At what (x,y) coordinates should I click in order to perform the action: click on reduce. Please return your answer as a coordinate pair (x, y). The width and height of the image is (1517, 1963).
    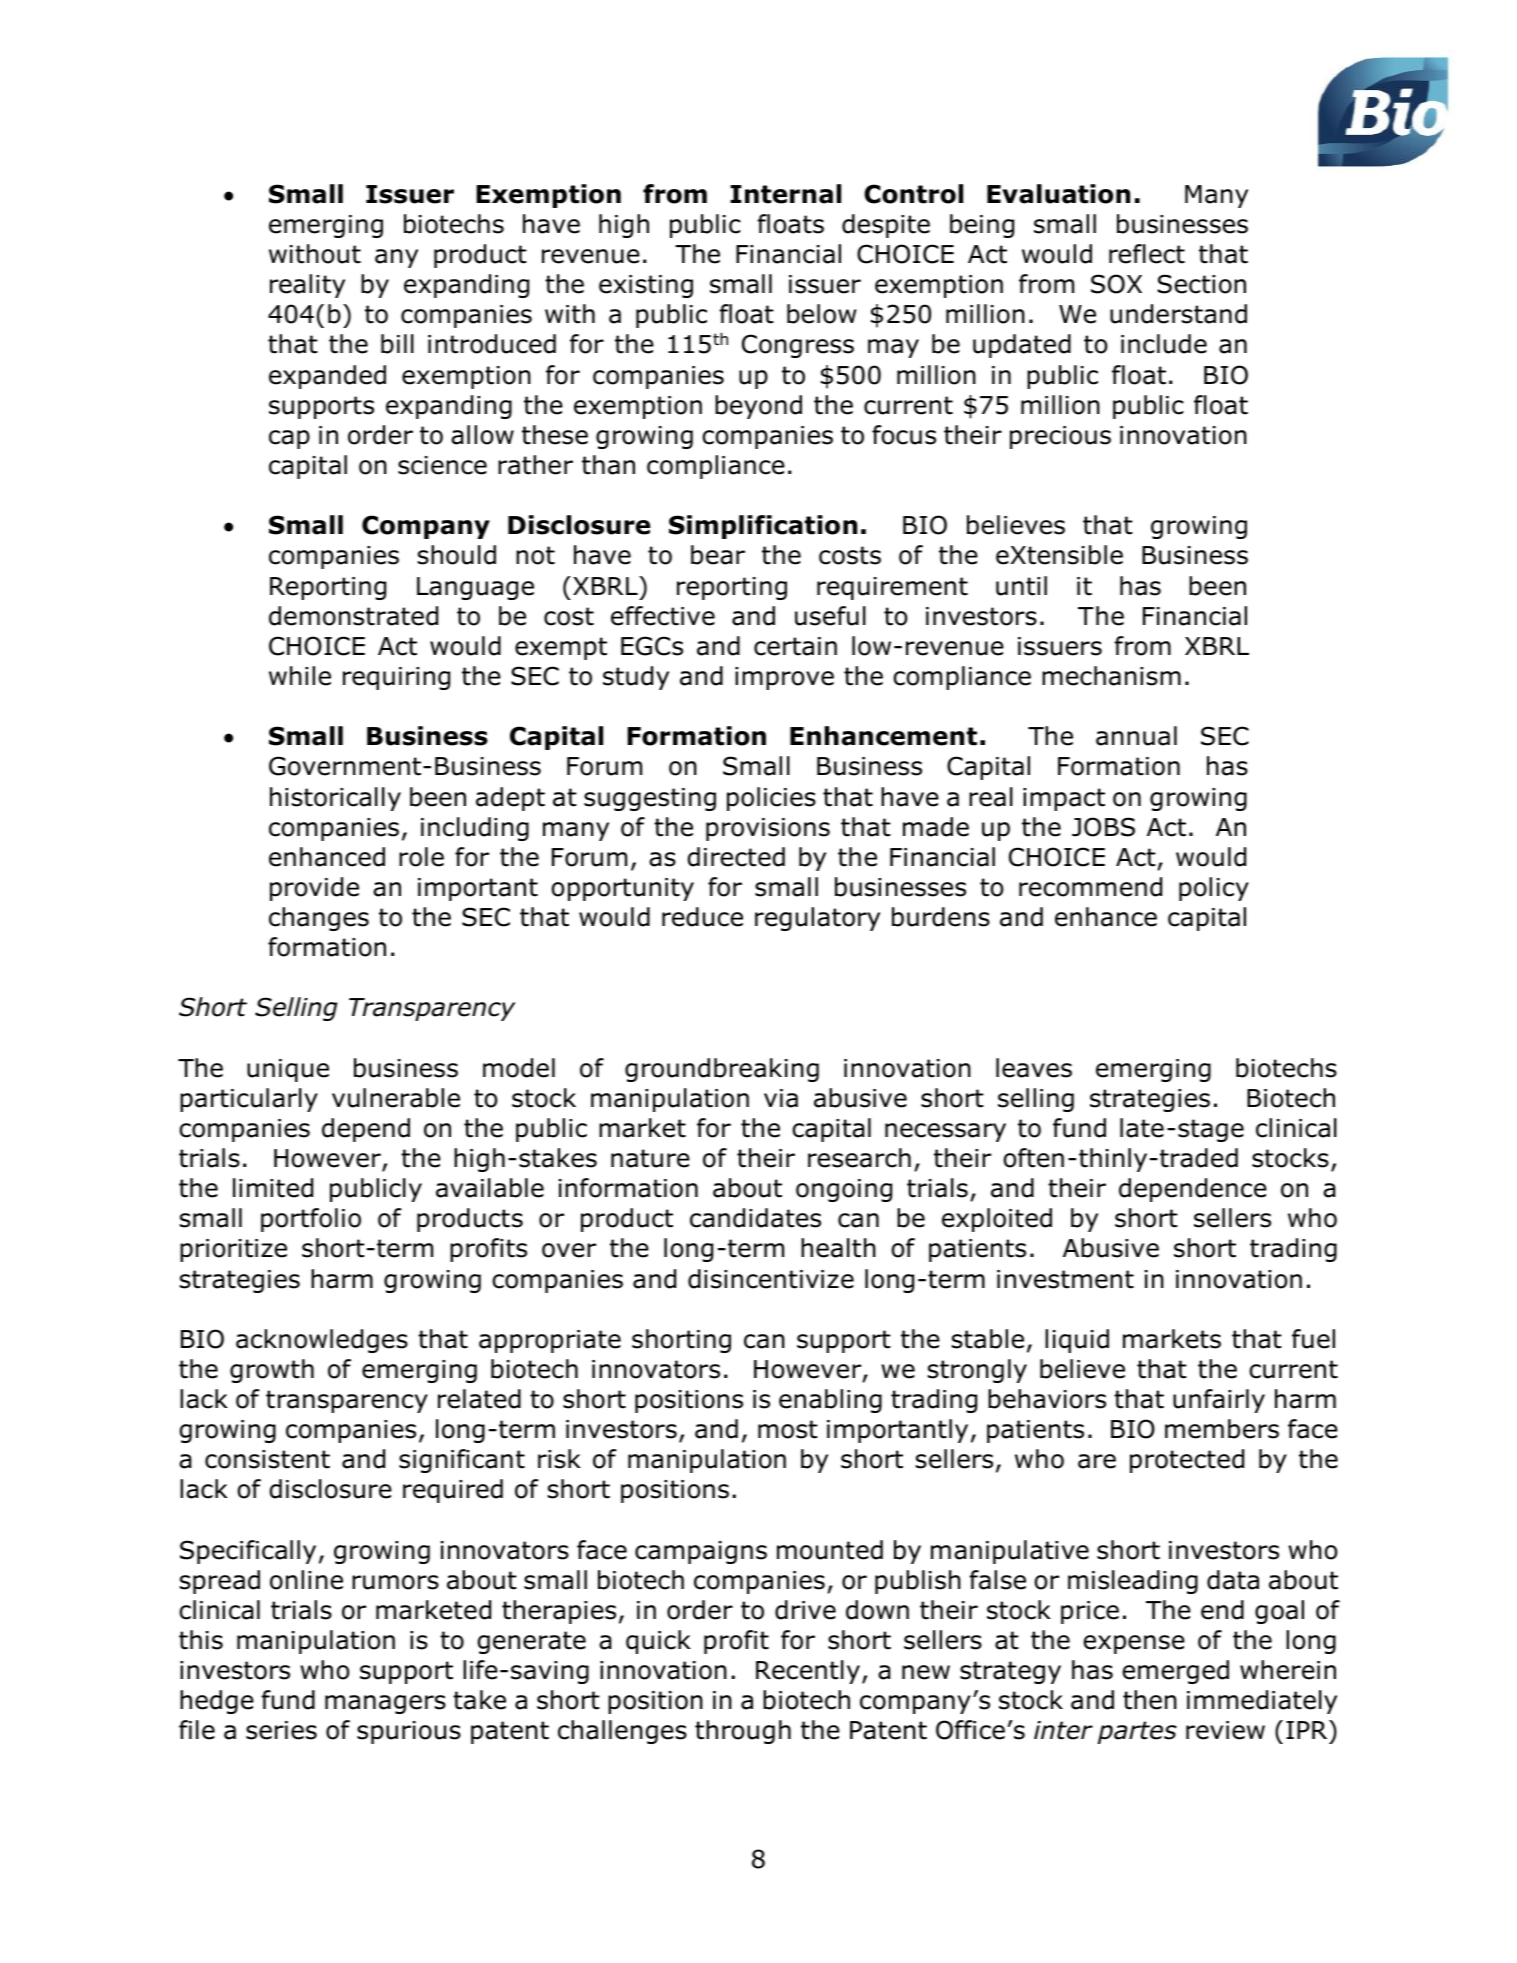
    Looking at the image, I should click on (702, 917).
